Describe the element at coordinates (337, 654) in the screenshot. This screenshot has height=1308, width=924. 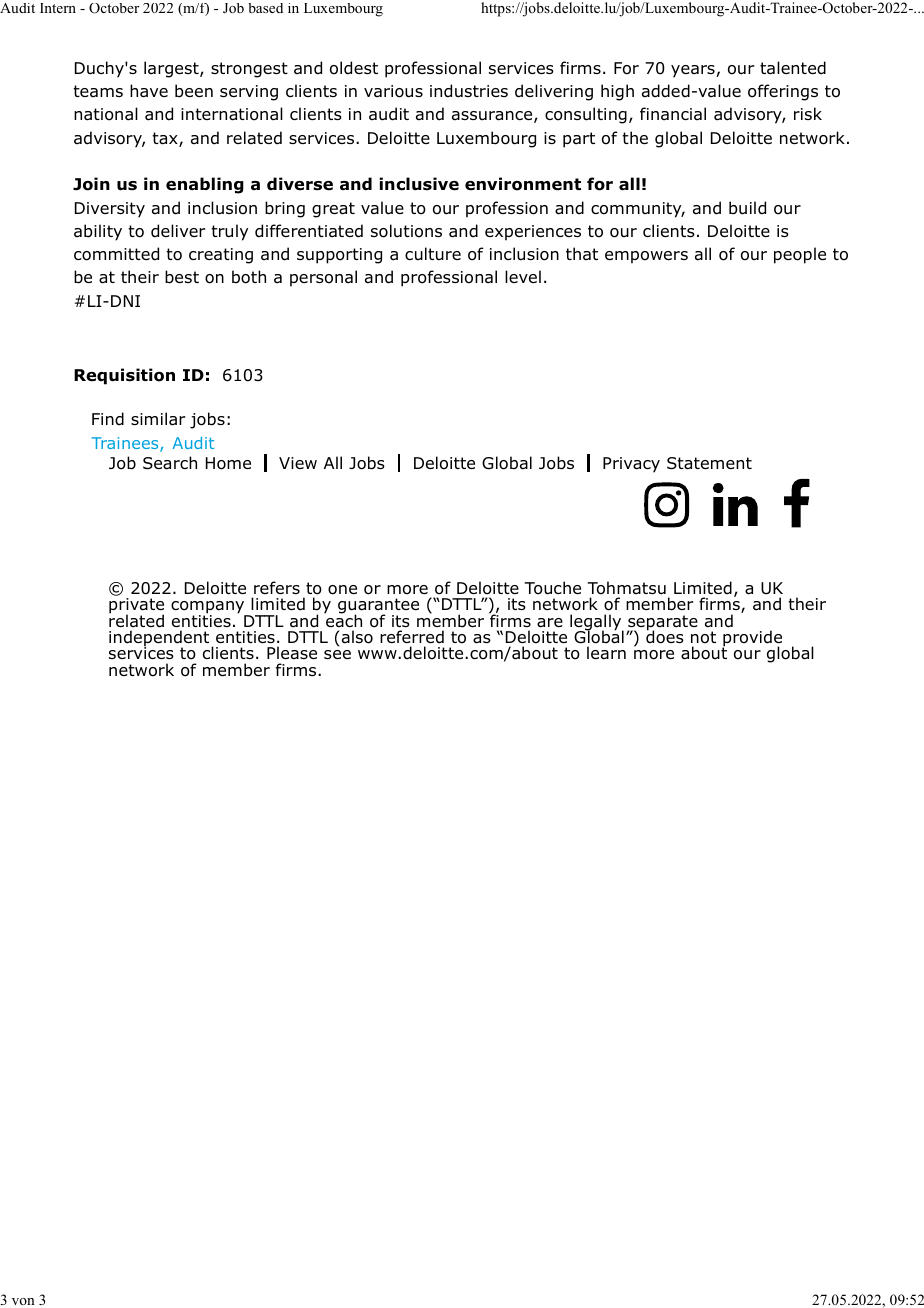
I see `see` at that location.
